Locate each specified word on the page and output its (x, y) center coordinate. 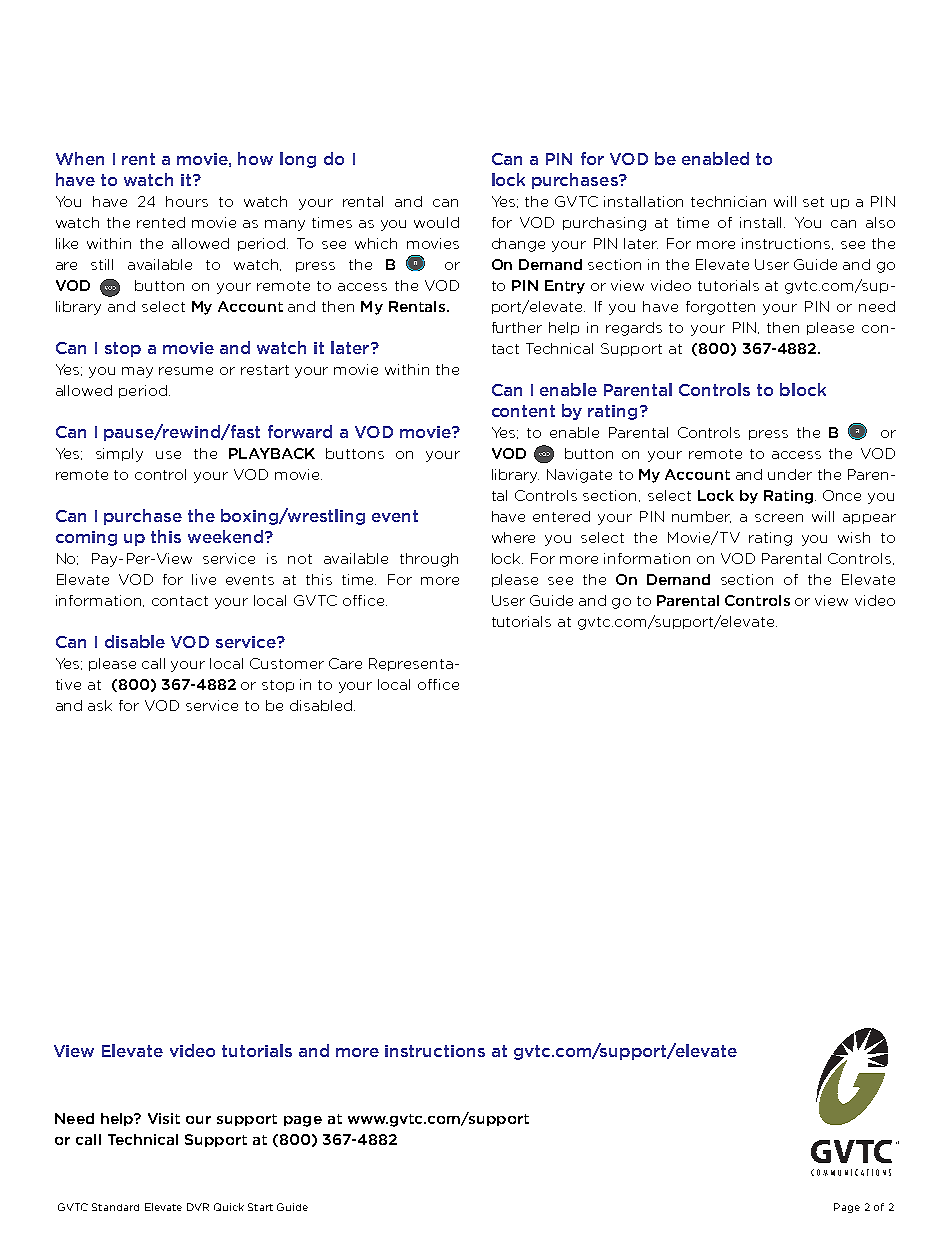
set (813, 202)
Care (345, 663)
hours (187, 201)
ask (100, 705)
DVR (198, 1207)
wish (854, 537)
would (436, 222)
